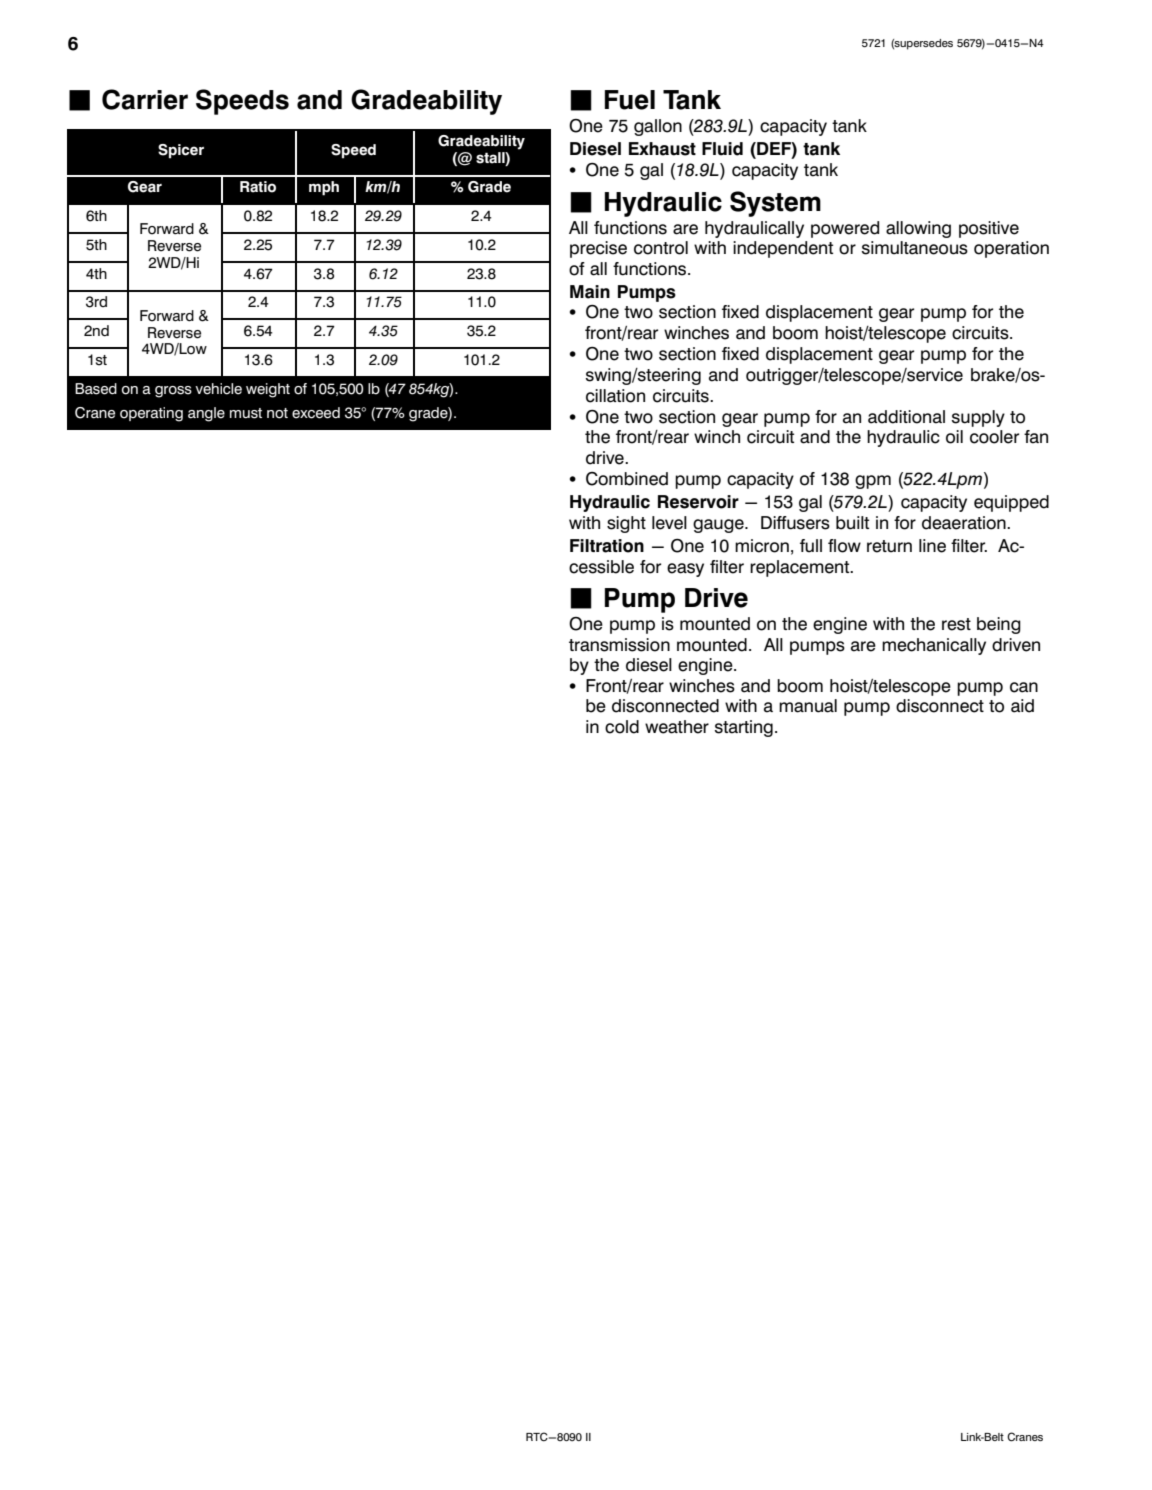 The width and height of the screenshot is (1152, 1490). What do you see at coordinates (181, 151) in the screenshot?
I see `Spicer` at bounding box center [181, 151].
